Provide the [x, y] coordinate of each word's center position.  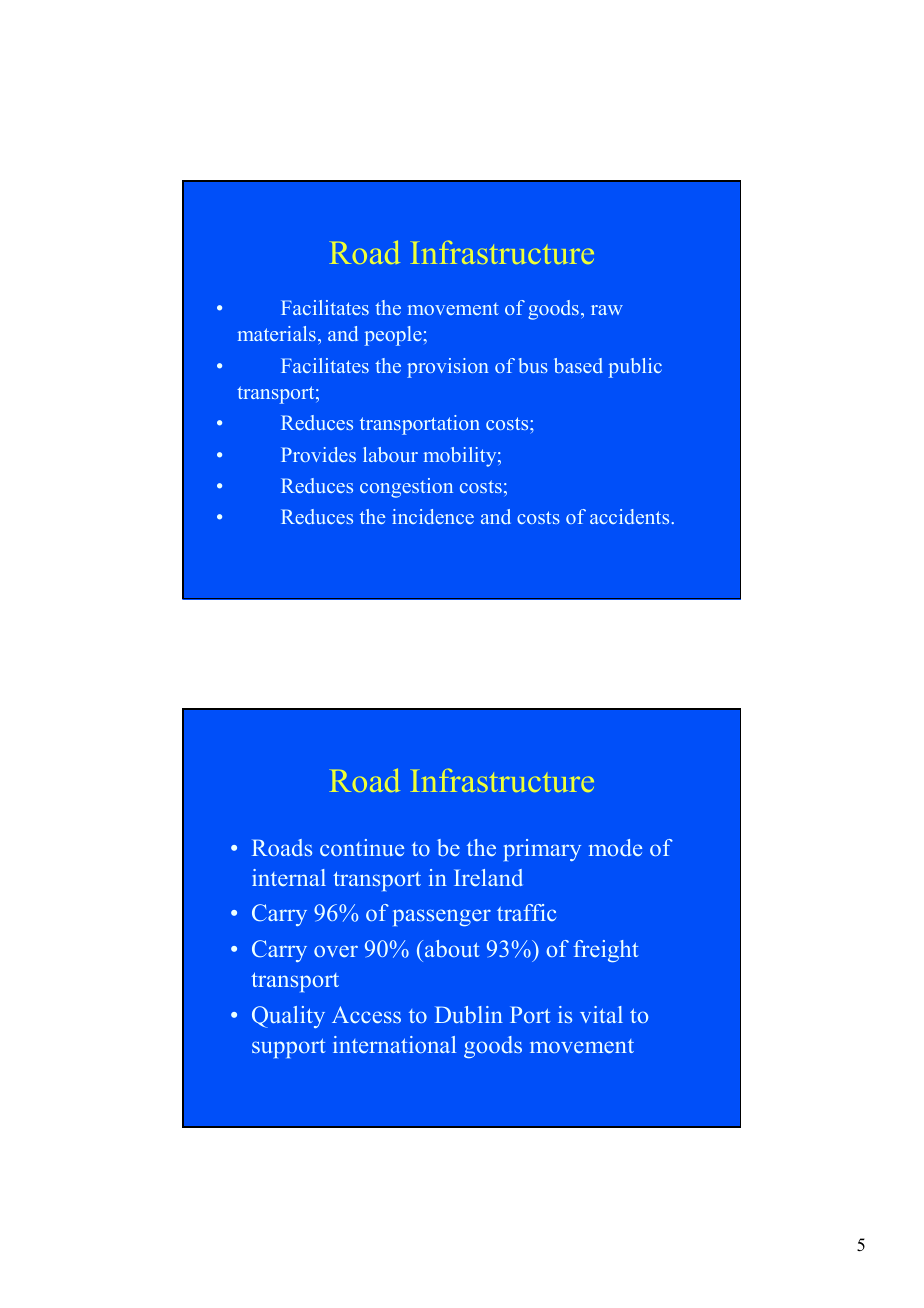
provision [448, 368]
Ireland [488, 877]
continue [362, 847]
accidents [629, 516]
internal [289, 877]
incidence [433, 516]
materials [277, 333]
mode [615, 847]
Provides [318, 454]
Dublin [469, 1014]
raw [607, 310]
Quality [288, 1017]
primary [542, 850]
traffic [526, 912]
